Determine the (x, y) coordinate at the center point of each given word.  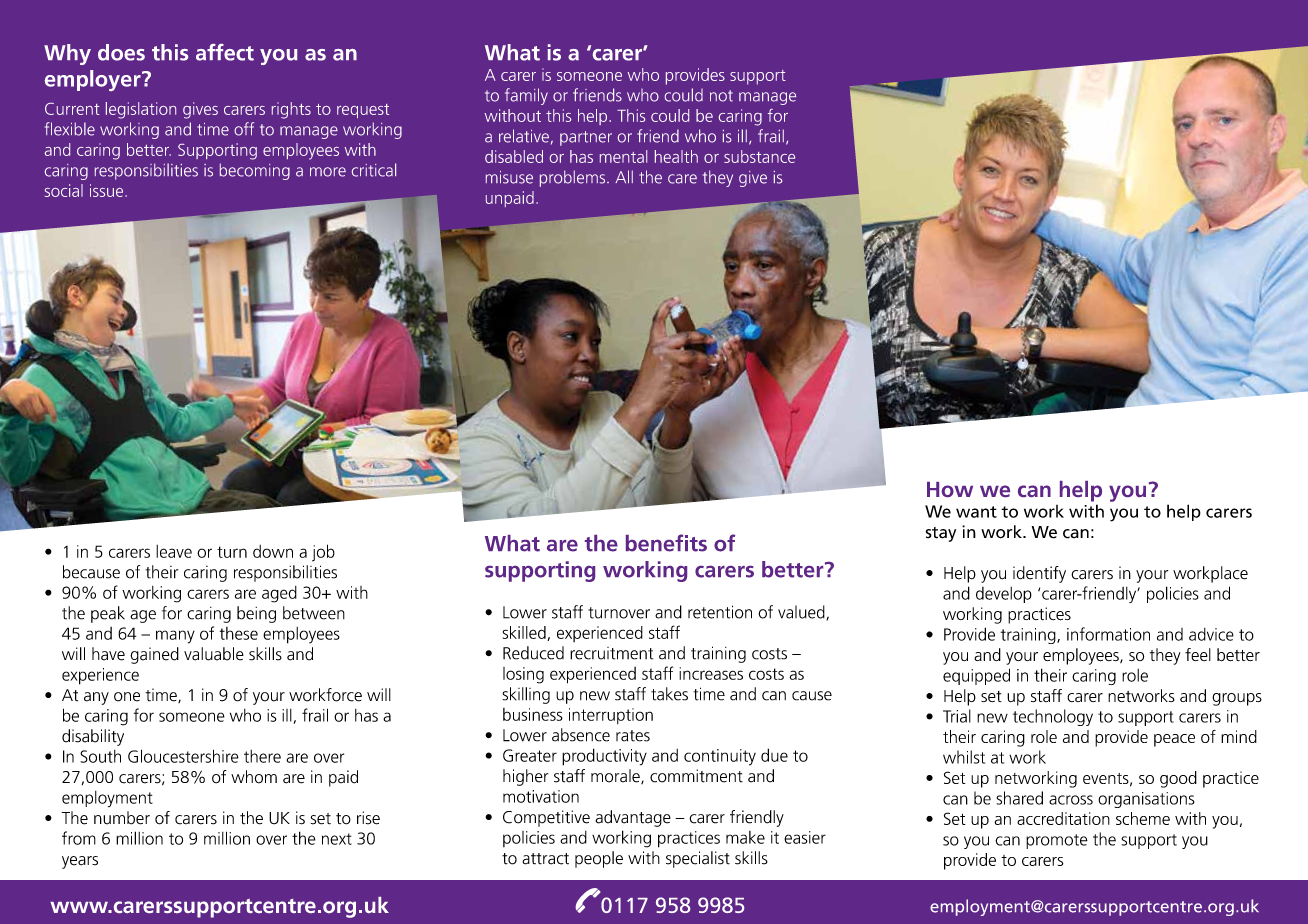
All (624, 176)
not (721, 96)
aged (279, 594)
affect (225, 52)
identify (1039, 574)
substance (759, 156)
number (122, 818)
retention (720, 612)
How (950, 489)
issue (108, 190)
